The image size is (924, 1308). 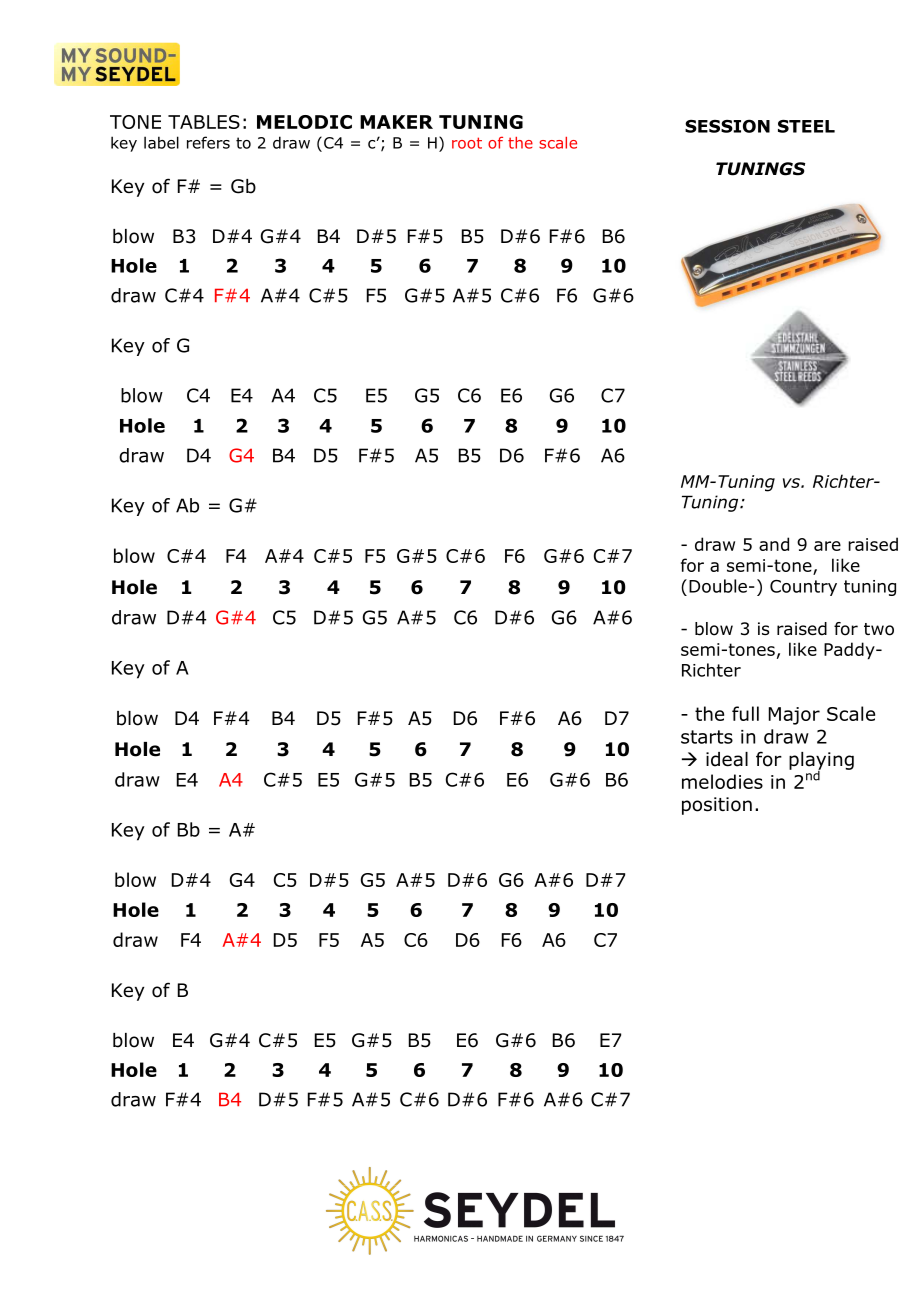 What do you see at coordinates (727, 126) in the image?
I see `SESSION` at bounding box center [727, 126].
